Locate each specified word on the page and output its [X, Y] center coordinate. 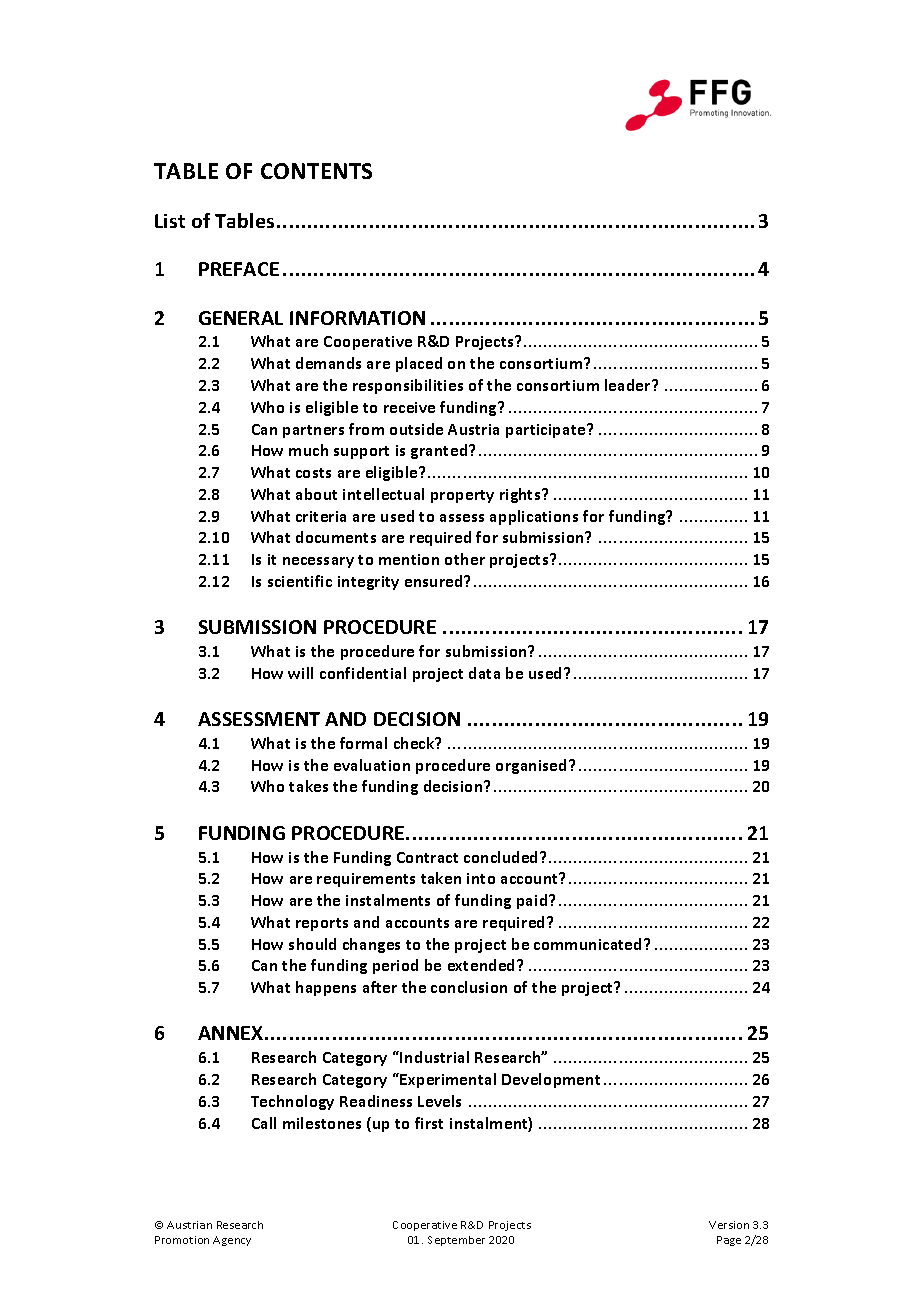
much [308, 450]
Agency [232, 1241]
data [484, 673]
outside [416, 429]
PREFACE [239, 269]
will [300, 673]
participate [547, 431]
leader [629, 385]
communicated [589, 944]
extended [483, 965]
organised [531, 766]
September [456, 1241]
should [312, 944]
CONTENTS [316, 171]
